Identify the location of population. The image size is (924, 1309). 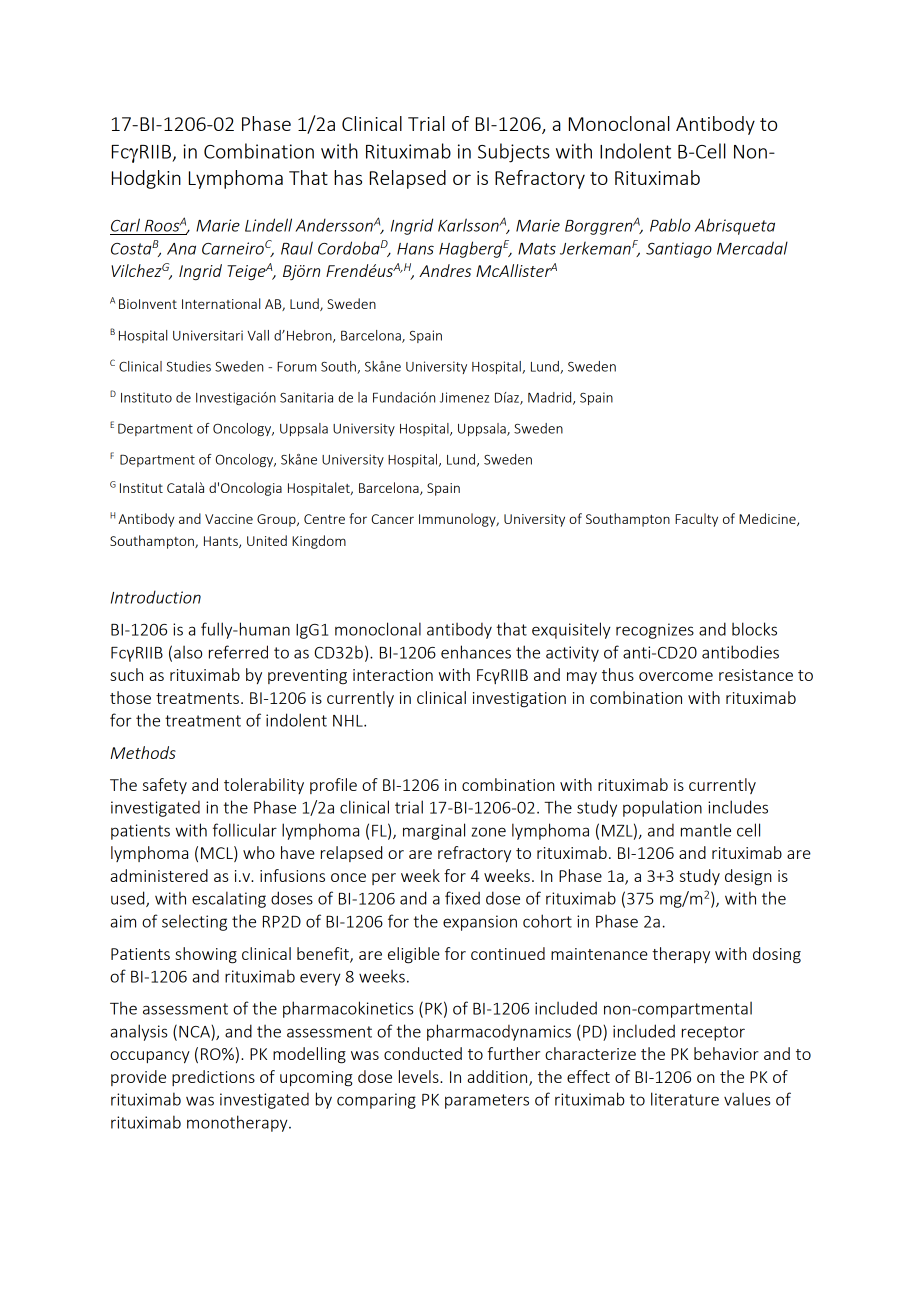
(662, 808).
